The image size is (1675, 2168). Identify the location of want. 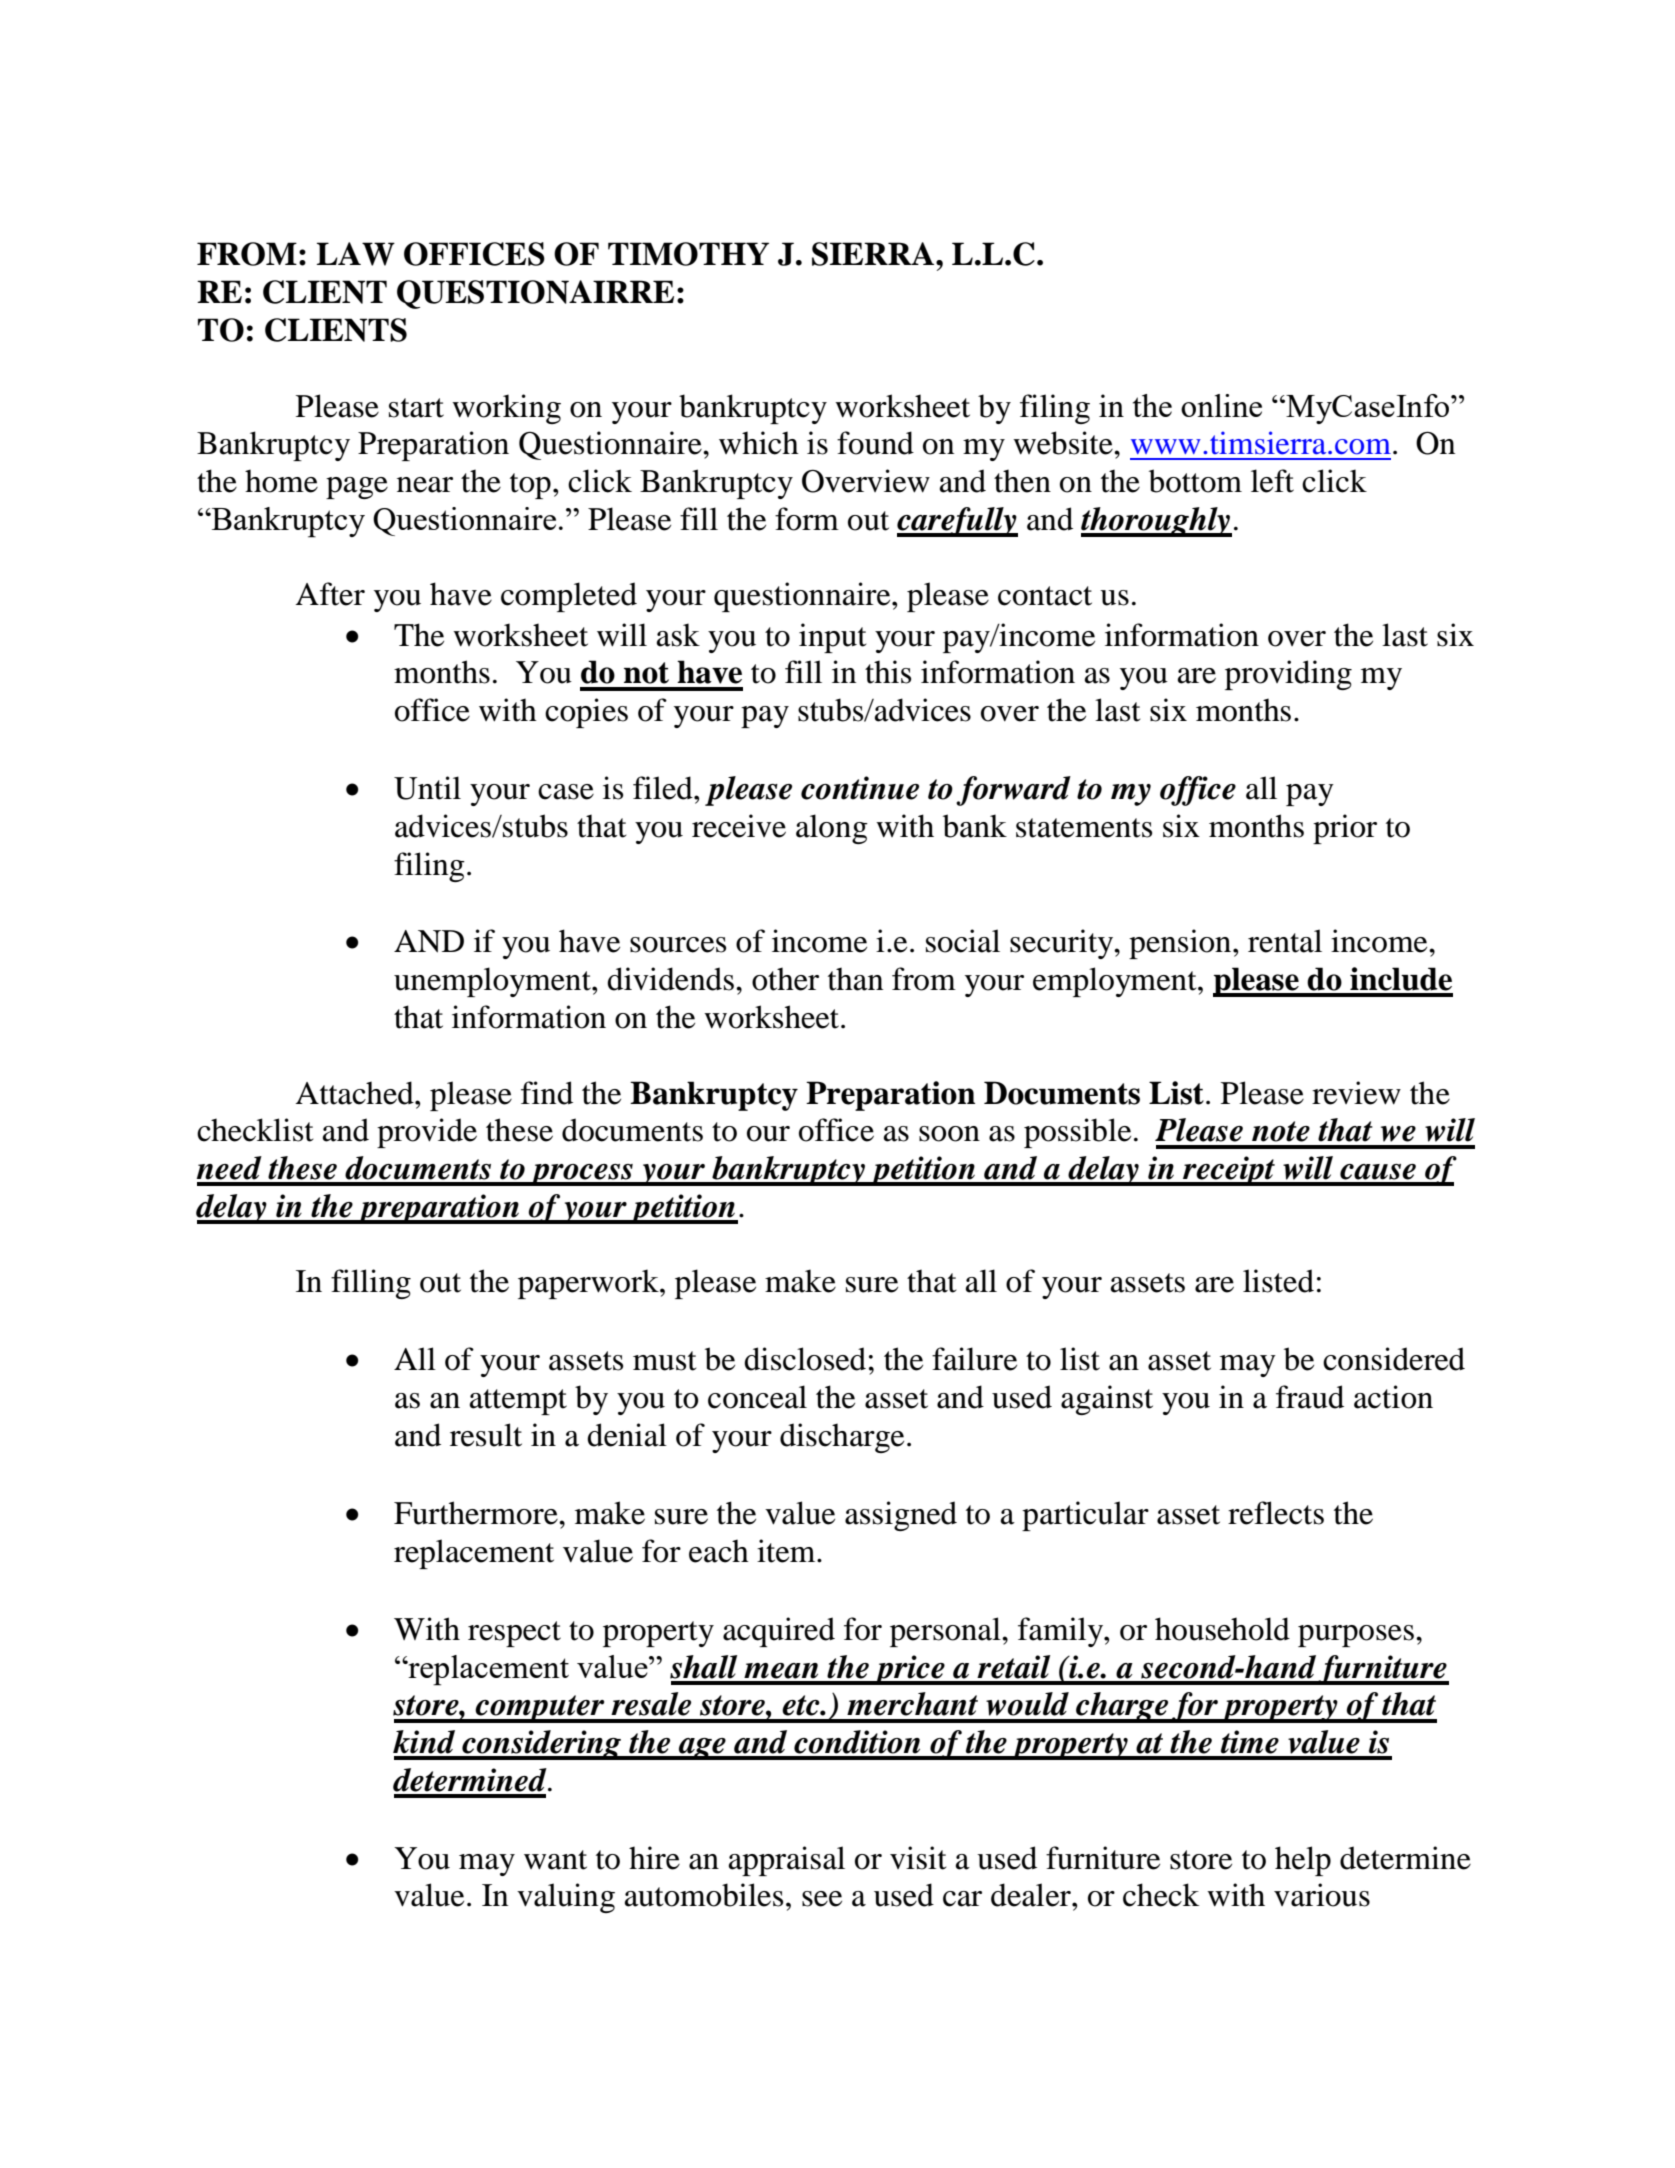
(555, 1860).
